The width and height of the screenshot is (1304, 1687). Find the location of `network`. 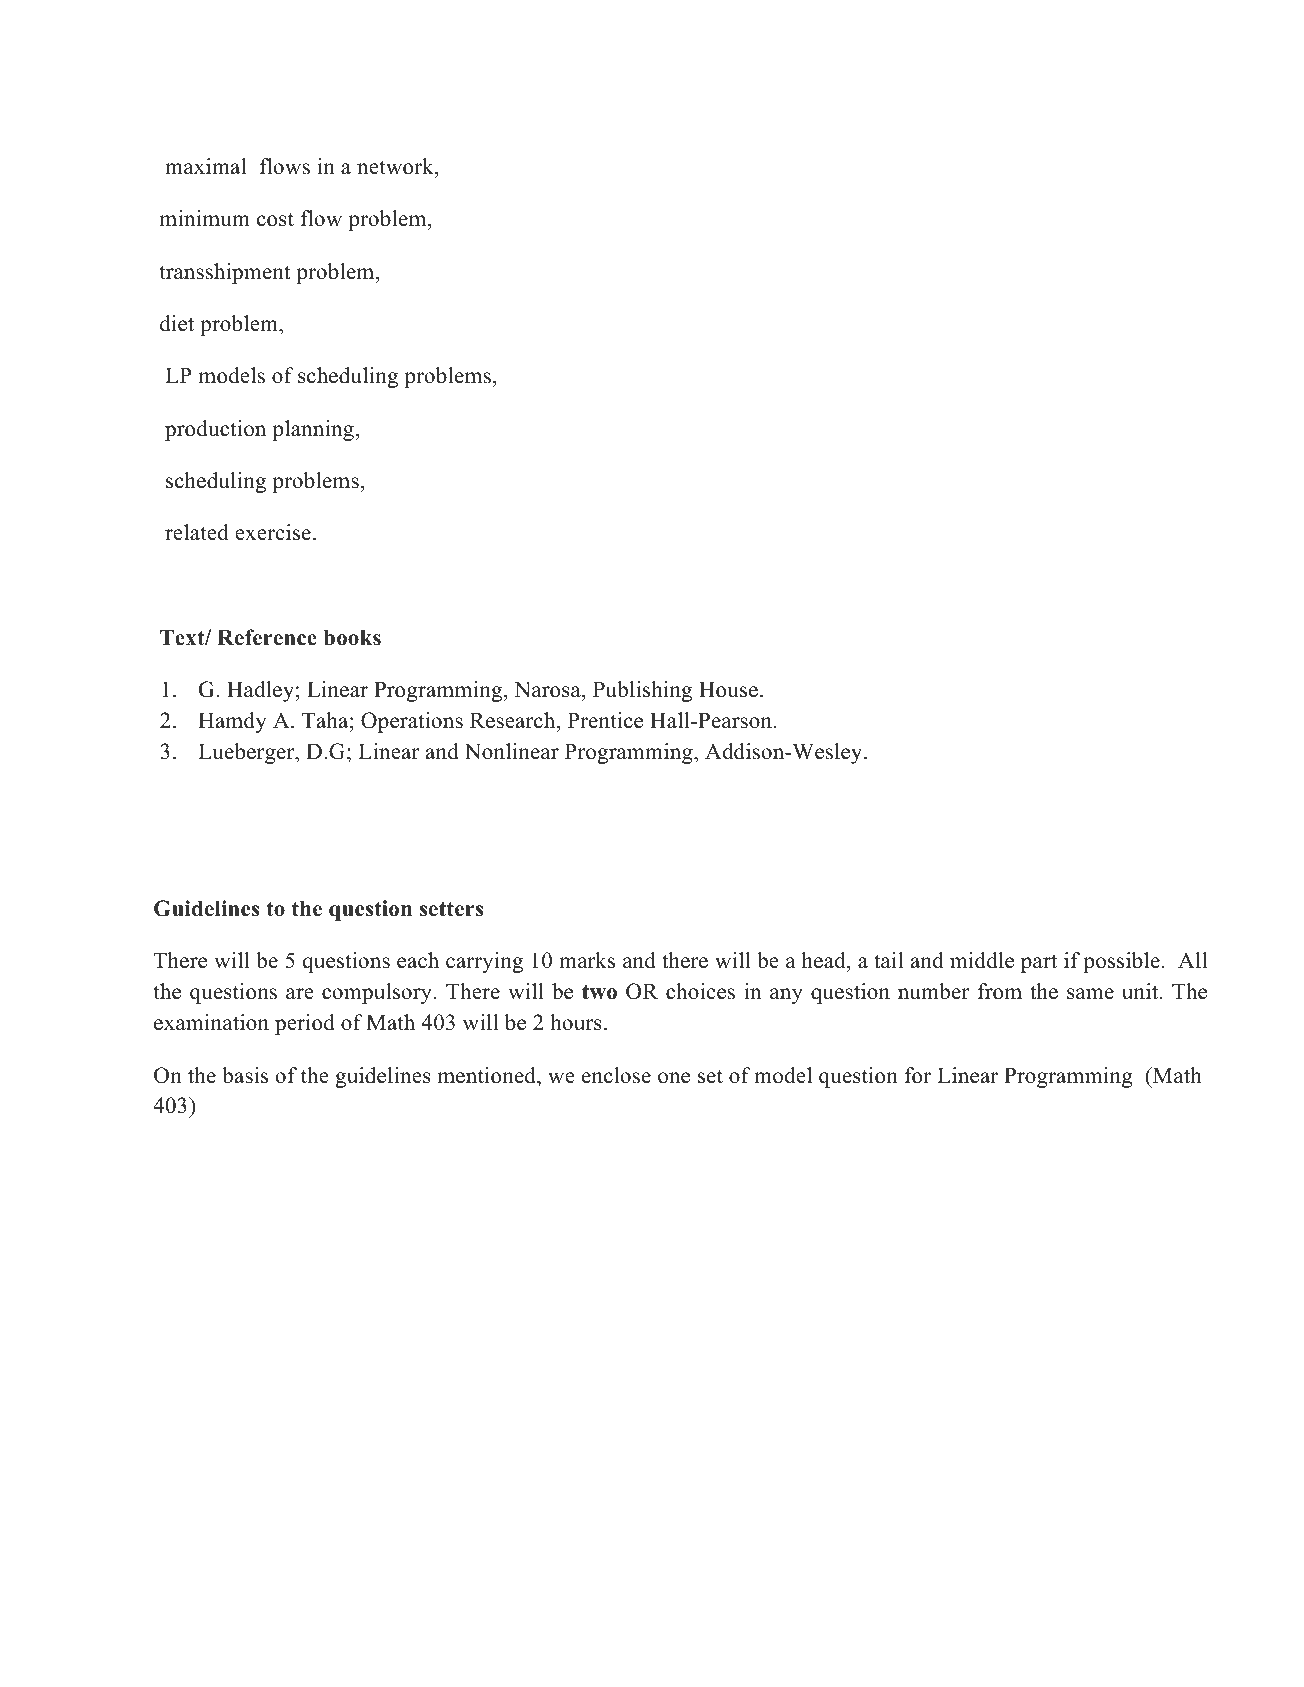

network is located at coordinates (396, 168).
